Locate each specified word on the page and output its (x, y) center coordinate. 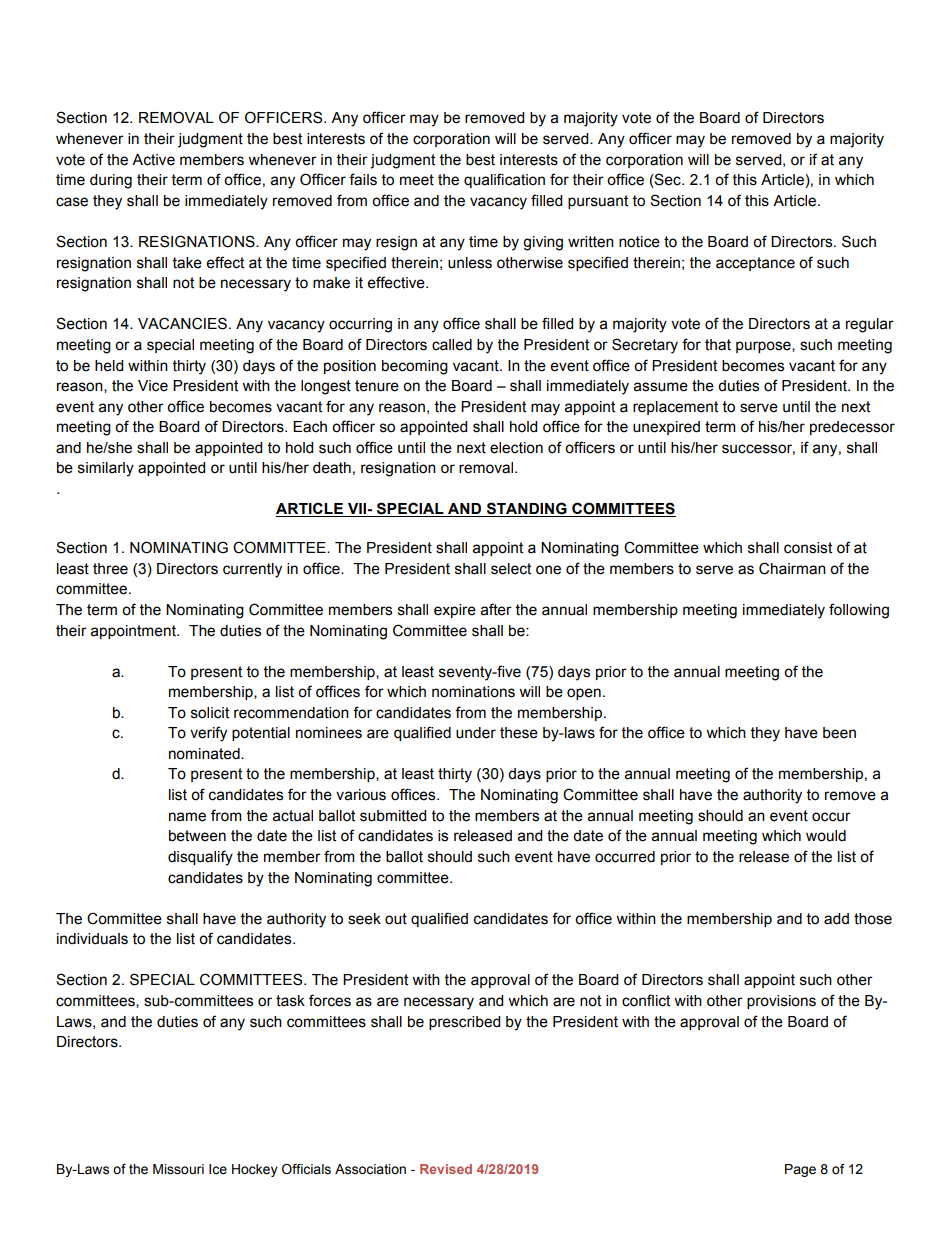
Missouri (178, 1169)
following (859, 611)
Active (153, 160)
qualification (504, 180)
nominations (473, 692)
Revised (446, 1169)
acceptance (755, 264)
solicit (210, 713)
